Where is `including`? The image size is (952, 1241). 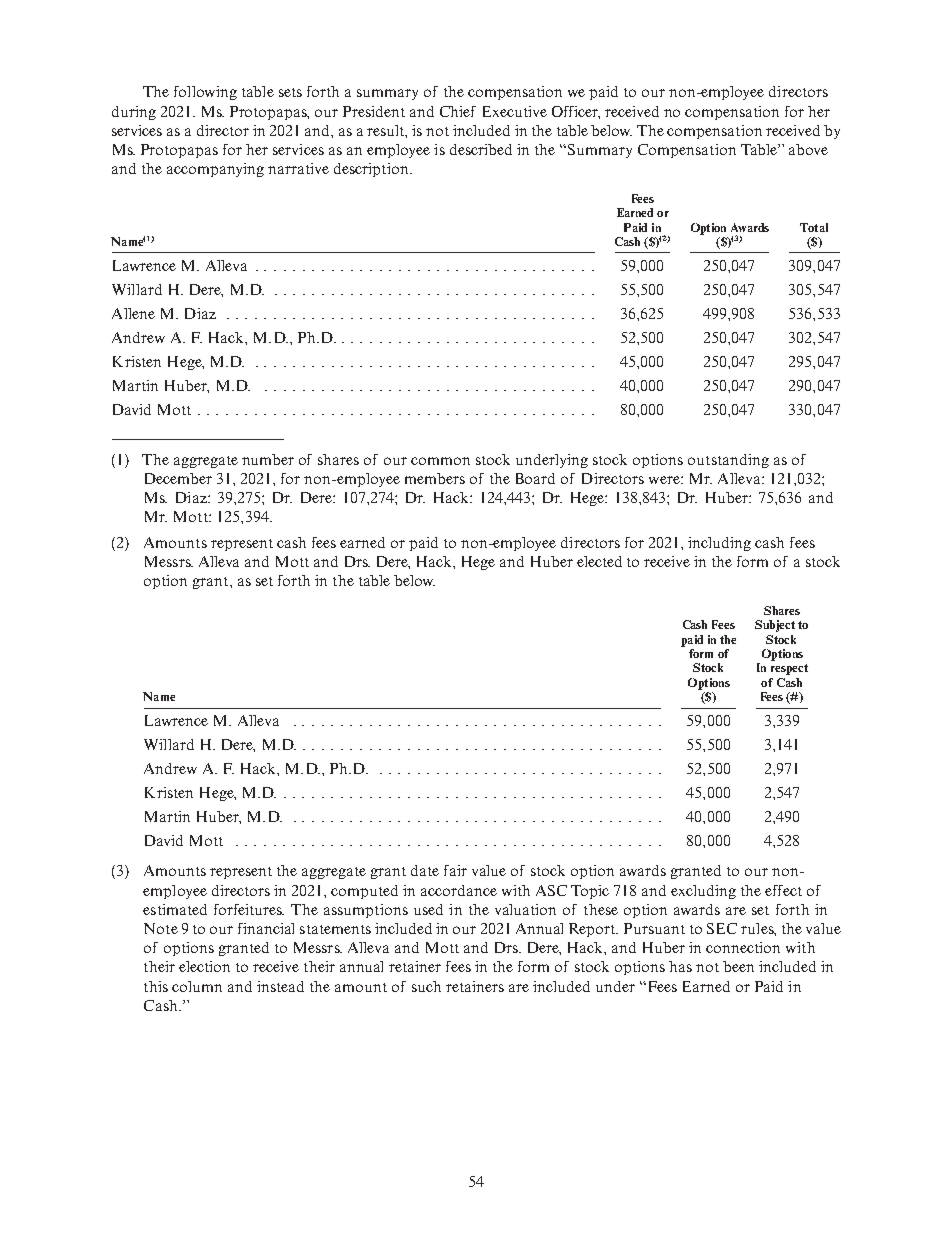
including is located at coordinates (719, 544).
